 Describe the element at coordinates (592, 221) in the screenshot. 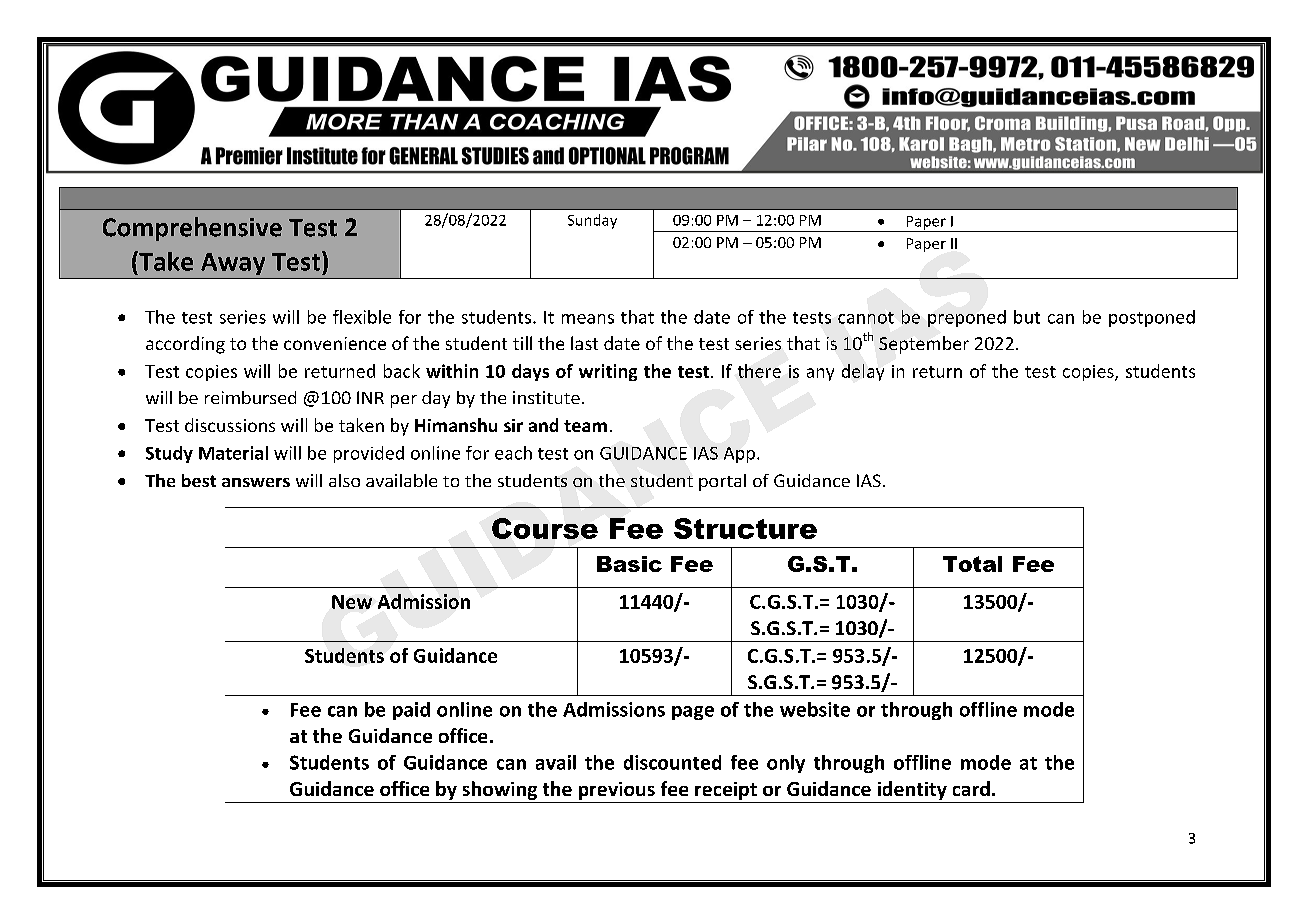

I see `Sunday` at that location.
